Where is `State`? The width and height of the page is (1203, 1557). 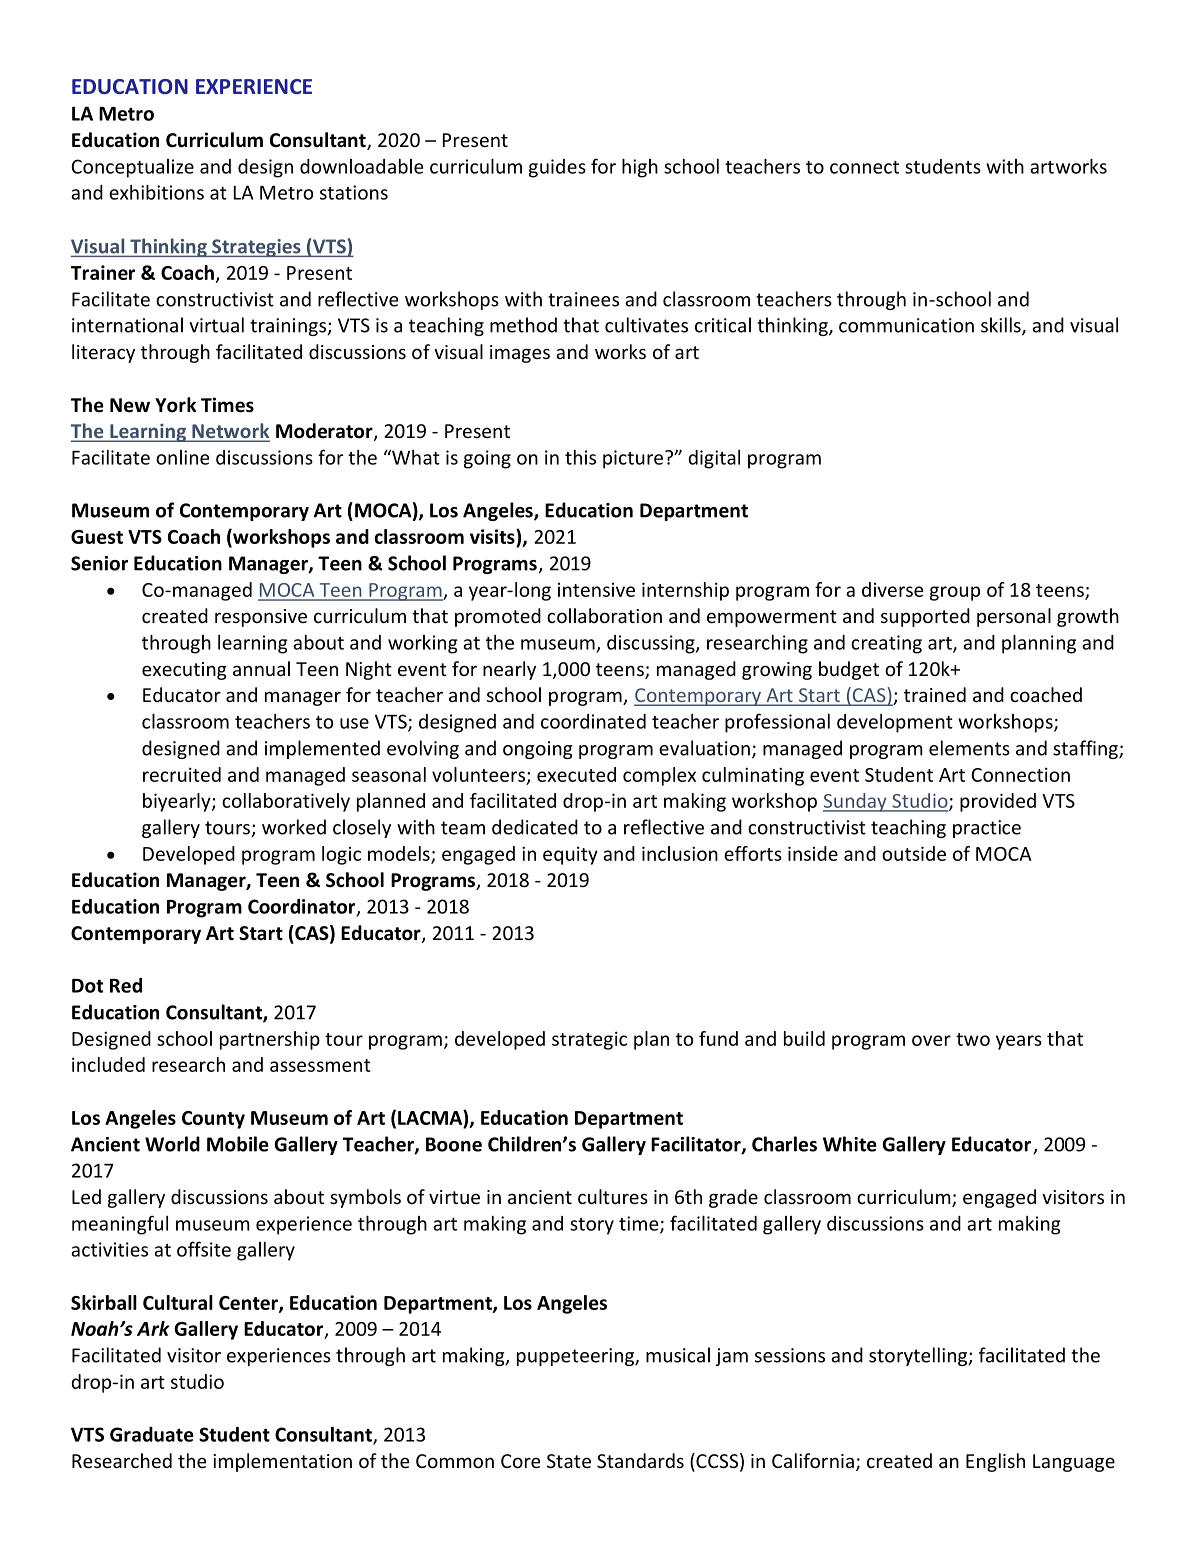
State is located at coordinates (569, 1461).
